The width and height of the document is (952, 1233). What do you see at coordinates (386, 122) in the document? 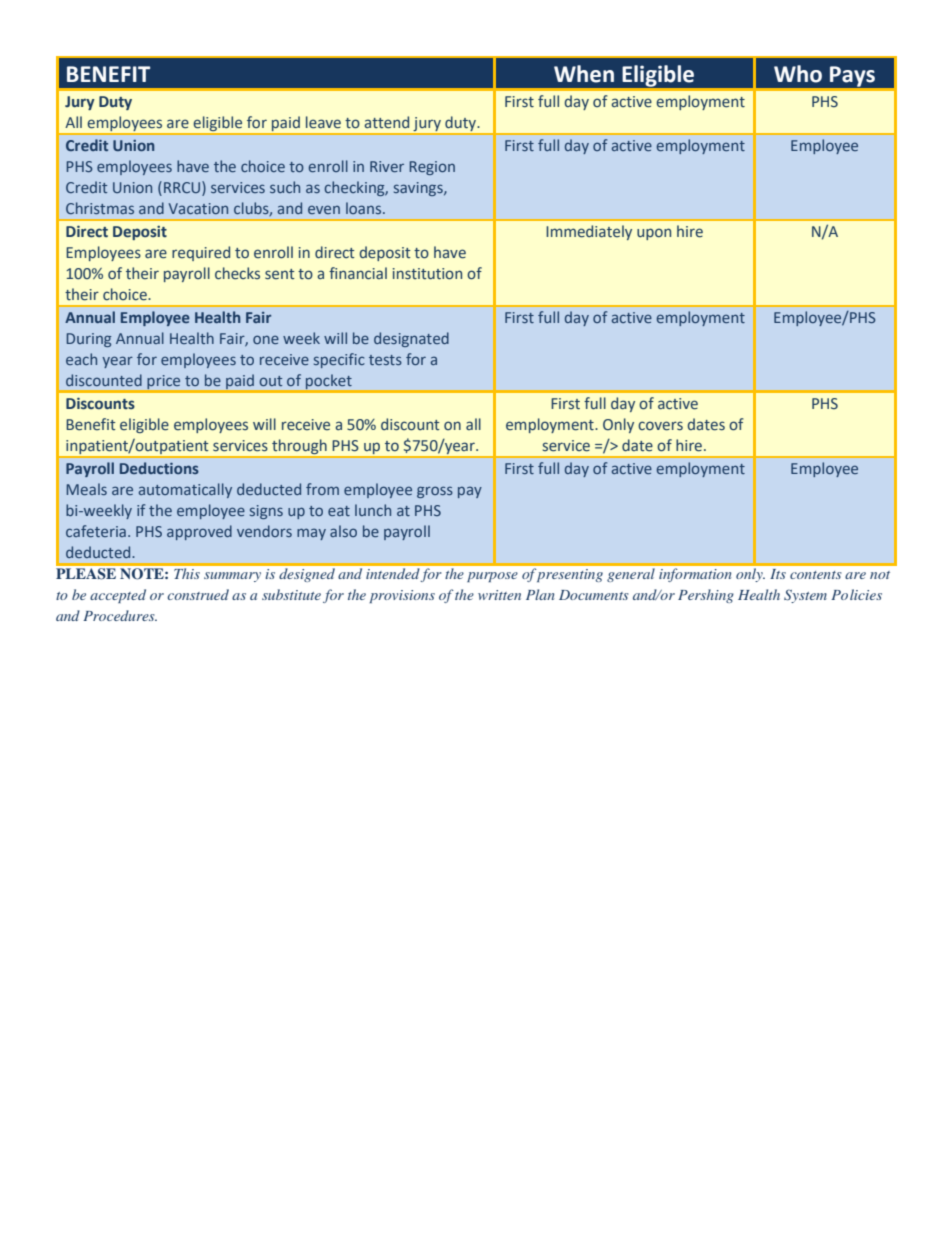
I see `attend` at bounding box center [386, 122].
